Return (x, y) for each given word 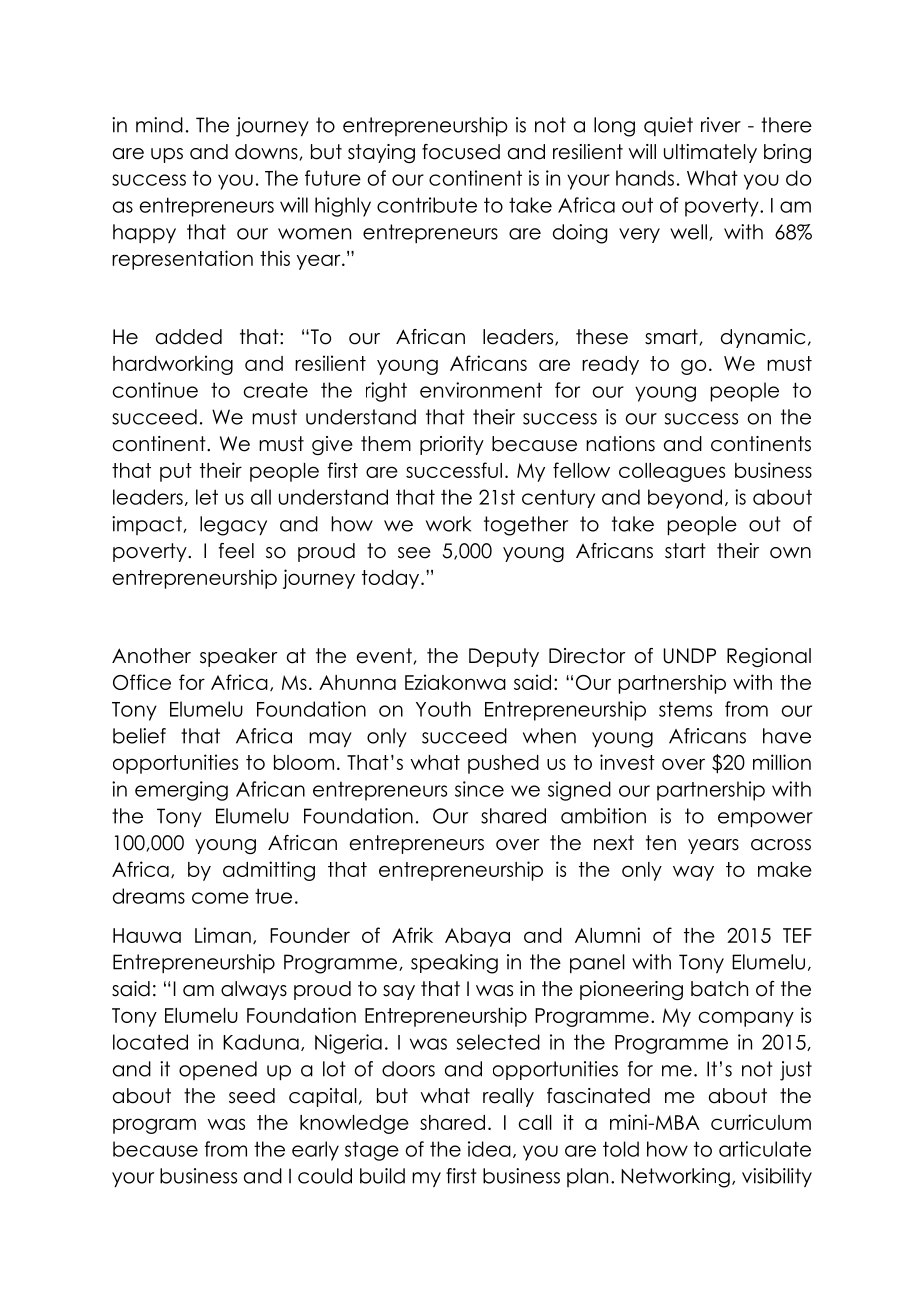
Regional (769, 657)
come (220, 898)
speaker (239, 657)
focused (461, 152)
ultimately (710, 153)
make (785, 869)
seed (252, 1096)
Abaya (477, 937)
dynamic (763, 338)
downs (266, 152)
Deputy (504, 657)
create (276, 390)
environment (481, 390)
